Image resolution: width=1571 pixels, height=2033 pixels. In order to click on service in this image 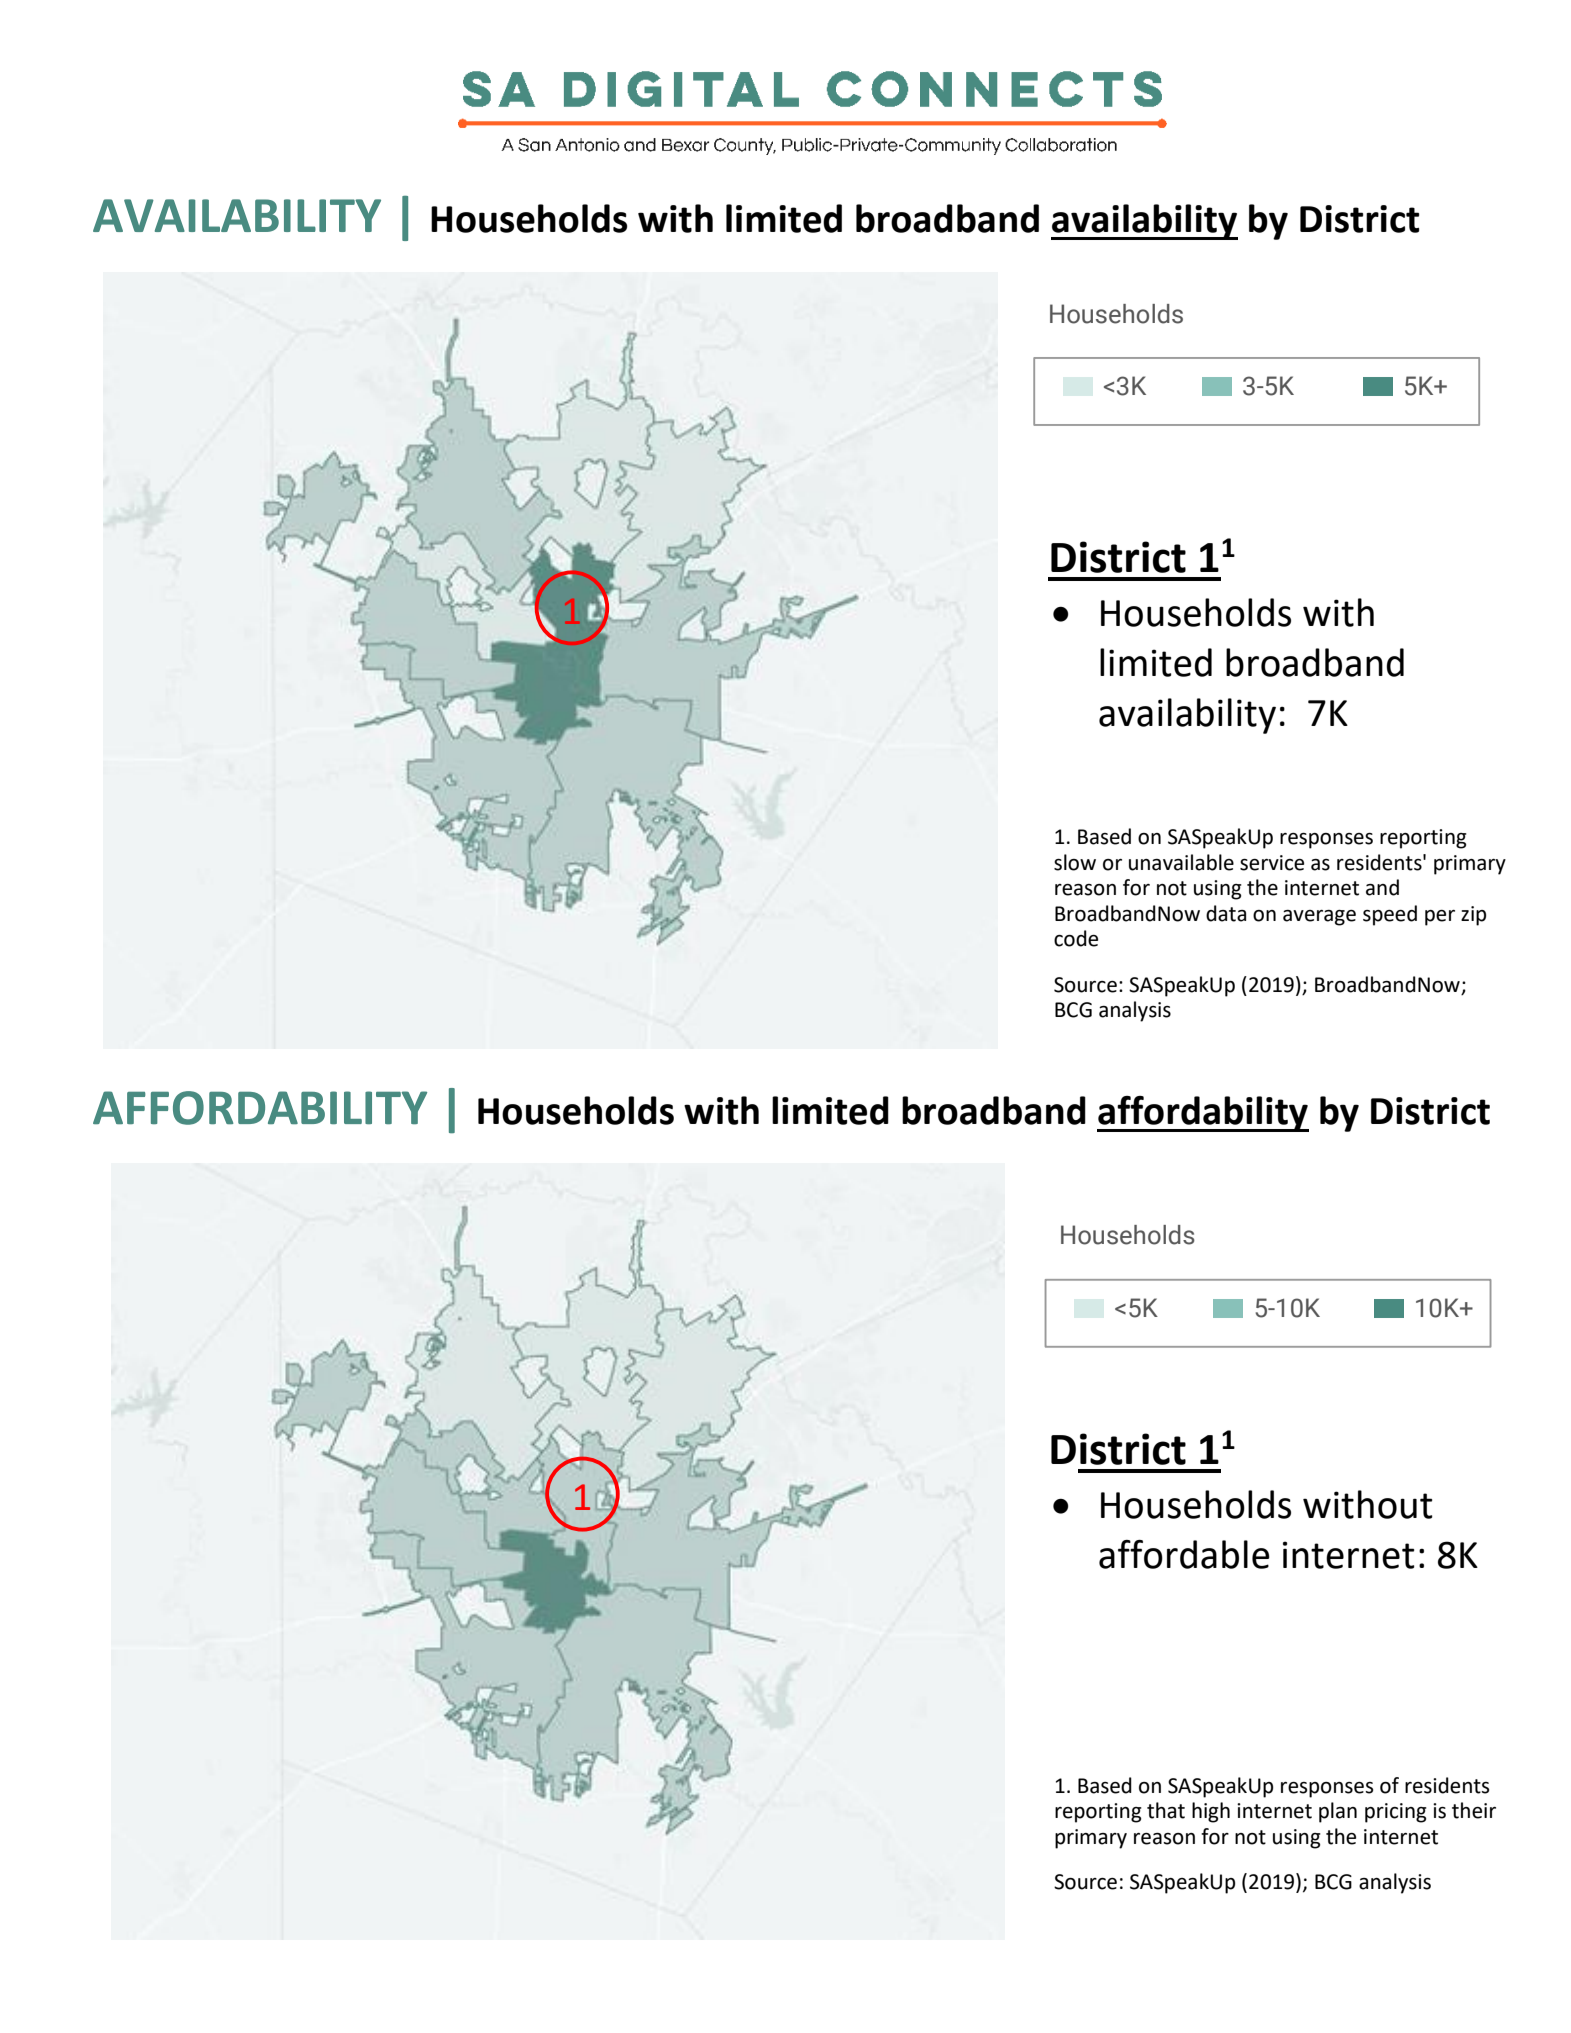, I will do `click(1272, 863)`.
